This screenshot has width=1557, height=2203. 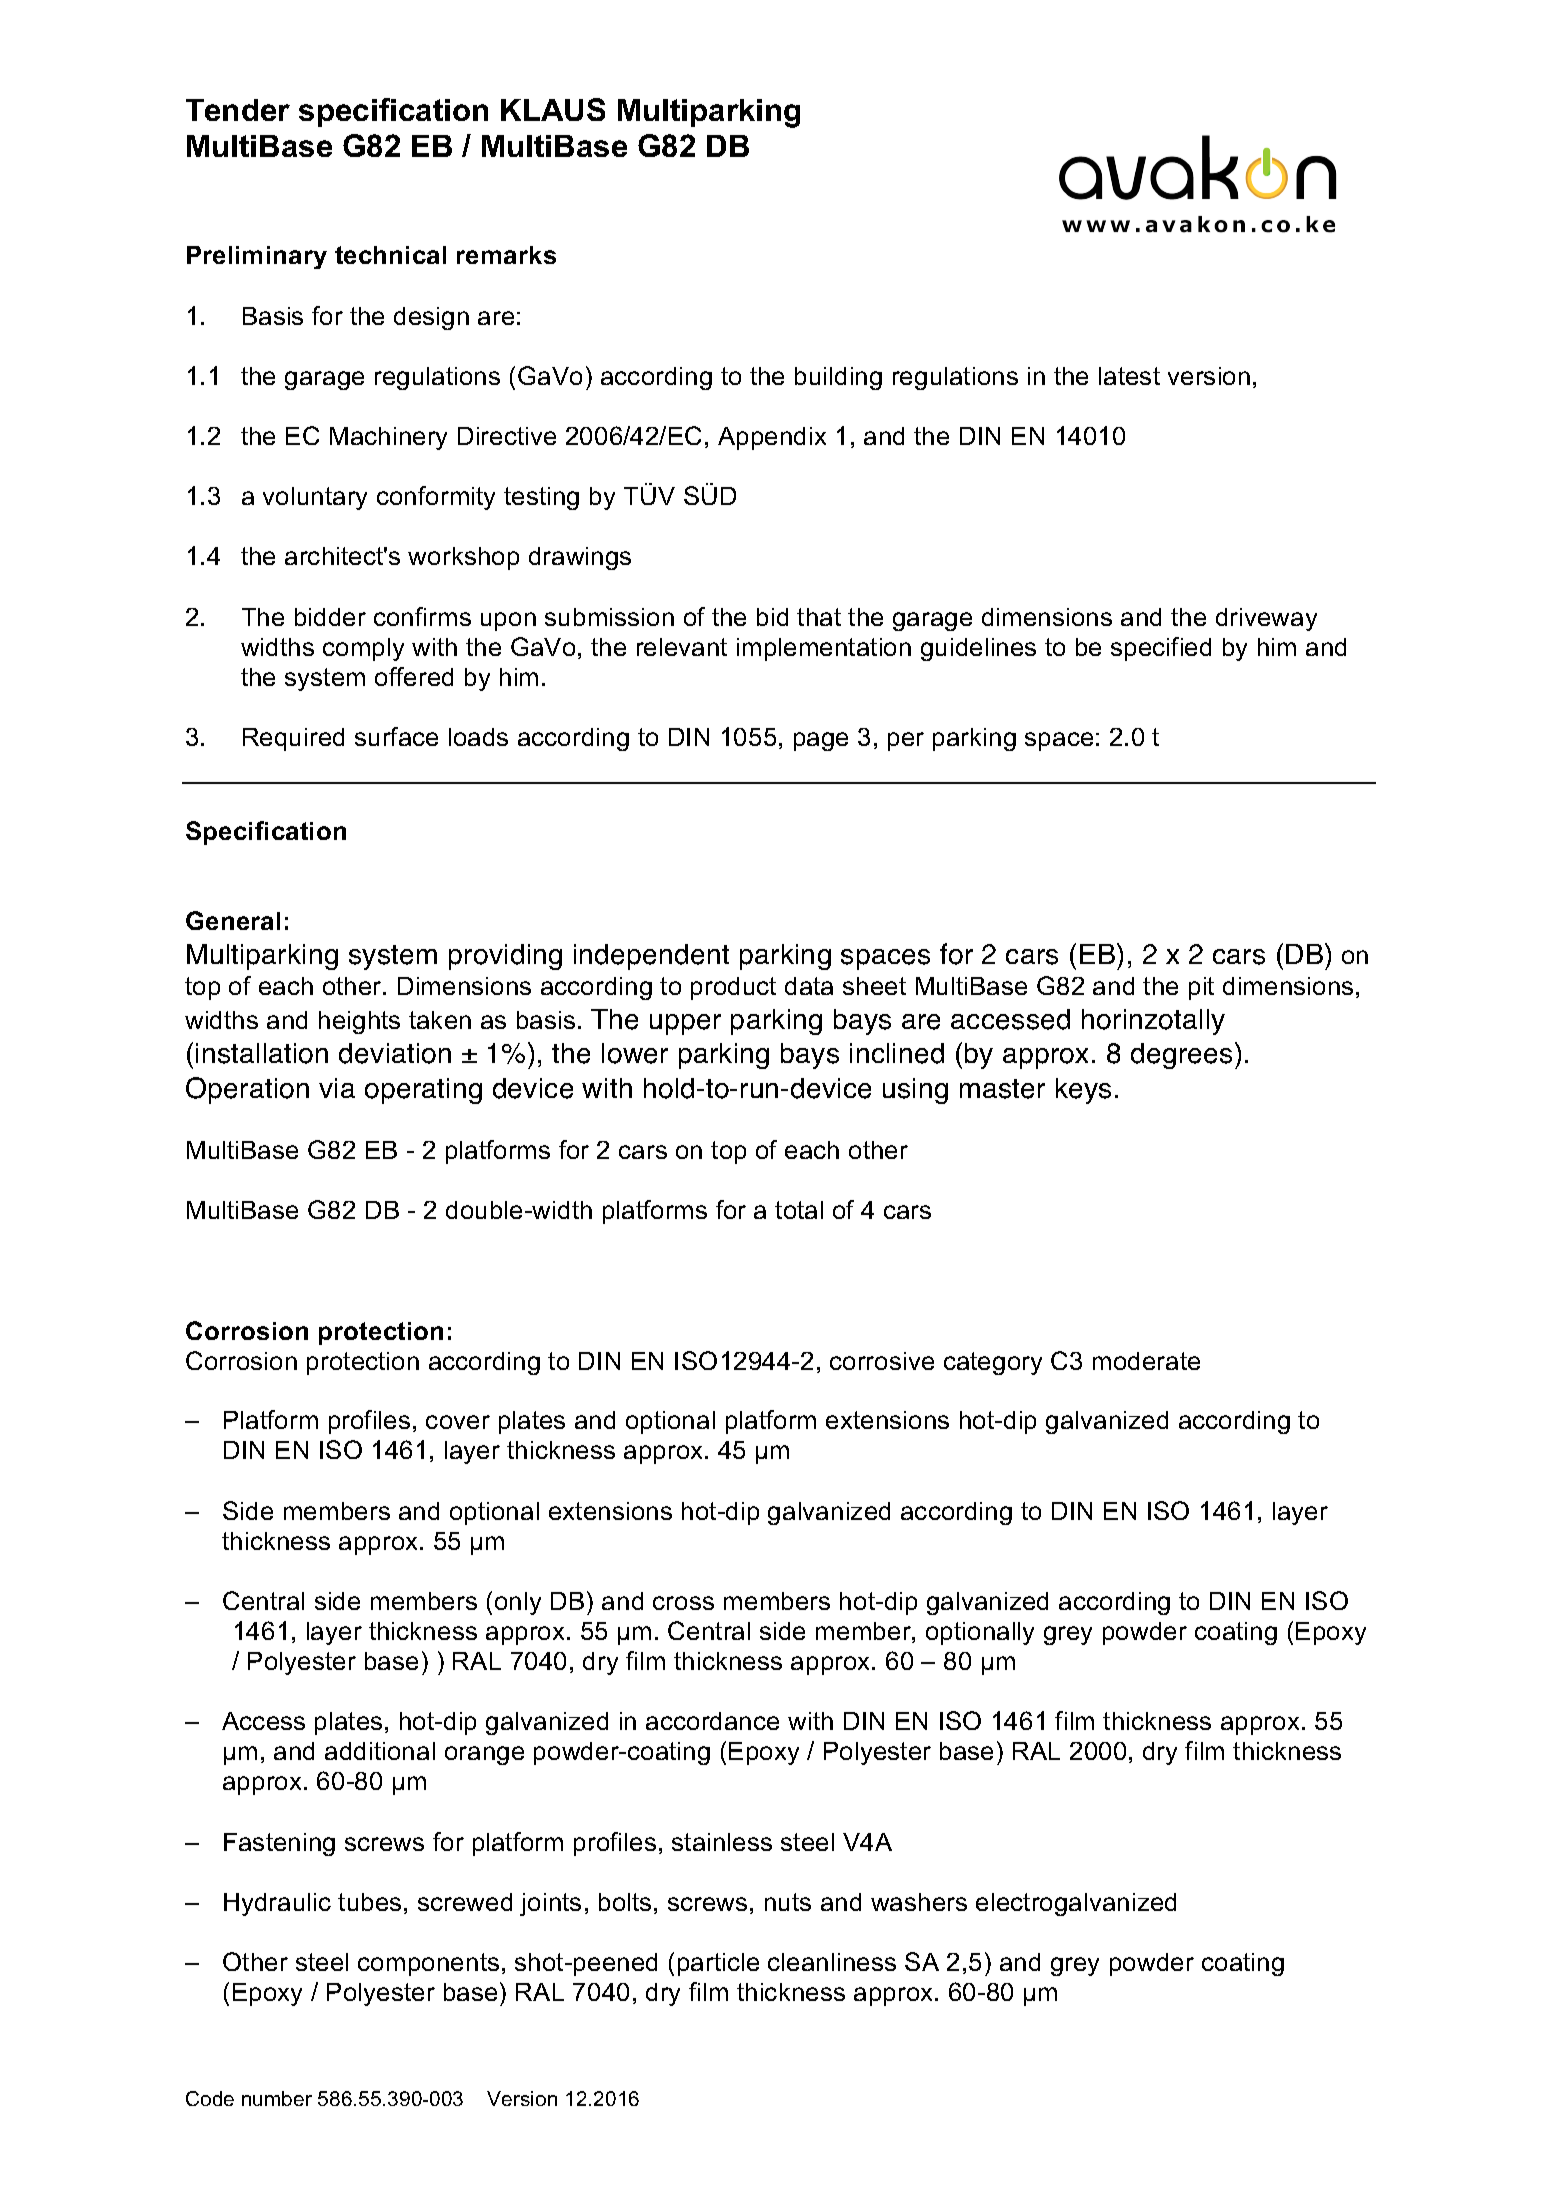 What do you see at coordinates (1161, 649) in the screenshot?
I see `specified` at bounding box center [1161, 649].
